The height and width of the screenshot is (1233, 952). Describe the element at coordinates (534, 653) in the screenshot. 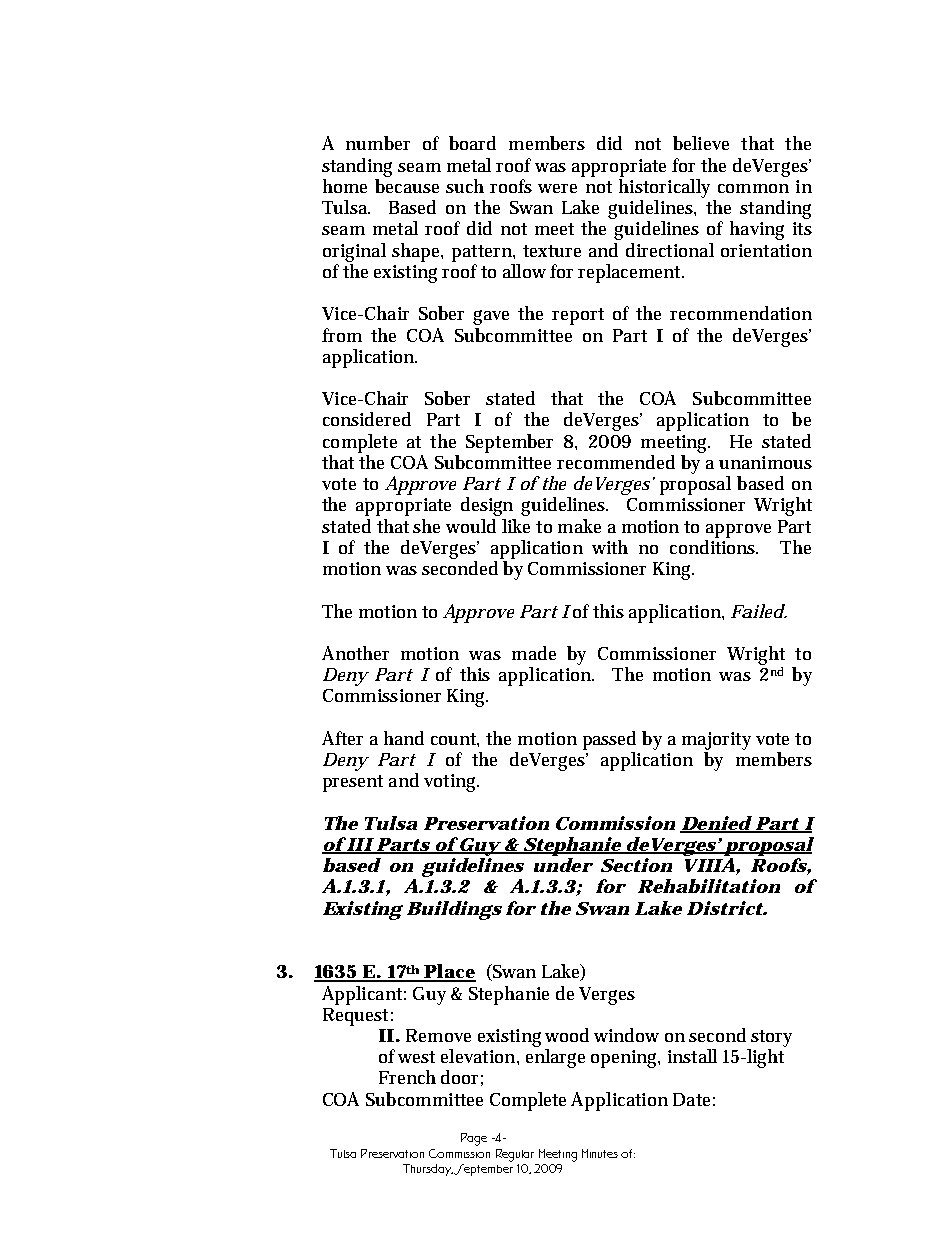

I see `made` at that location.
